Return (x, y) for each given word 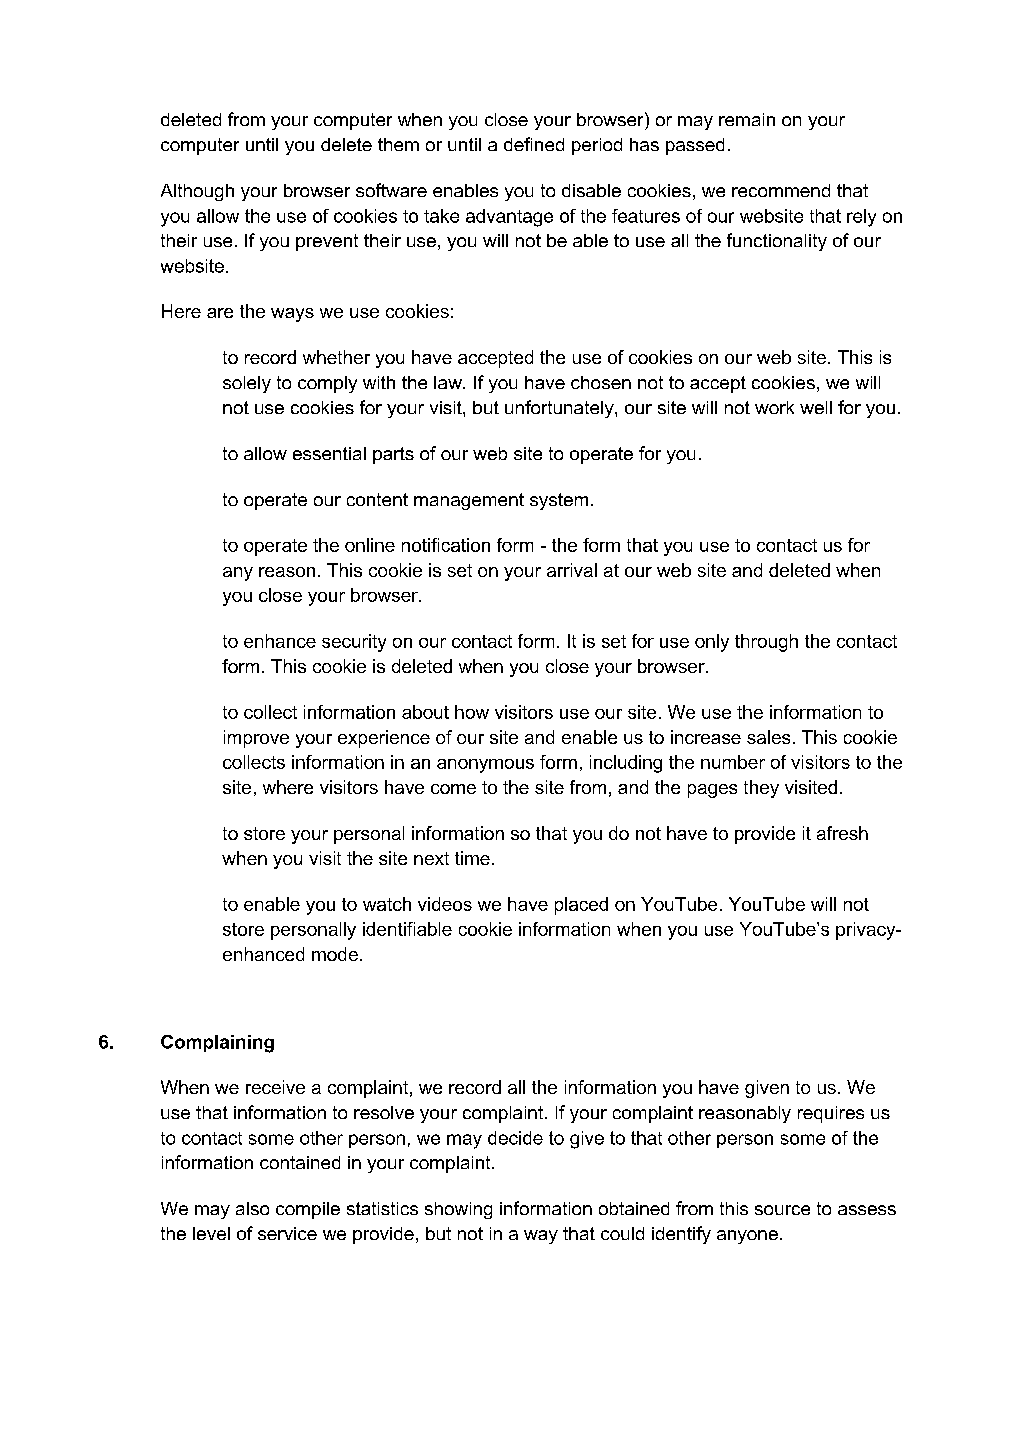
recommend (781, 190)
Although (197, 192)
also (252, 1208)
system (559, 501)
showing (458, 1210)
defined (534, 144)
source (782, 1210)
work (774, 407)
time (472, 858)
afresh (842, 833)
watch (387, 904)
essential (329, 453)
